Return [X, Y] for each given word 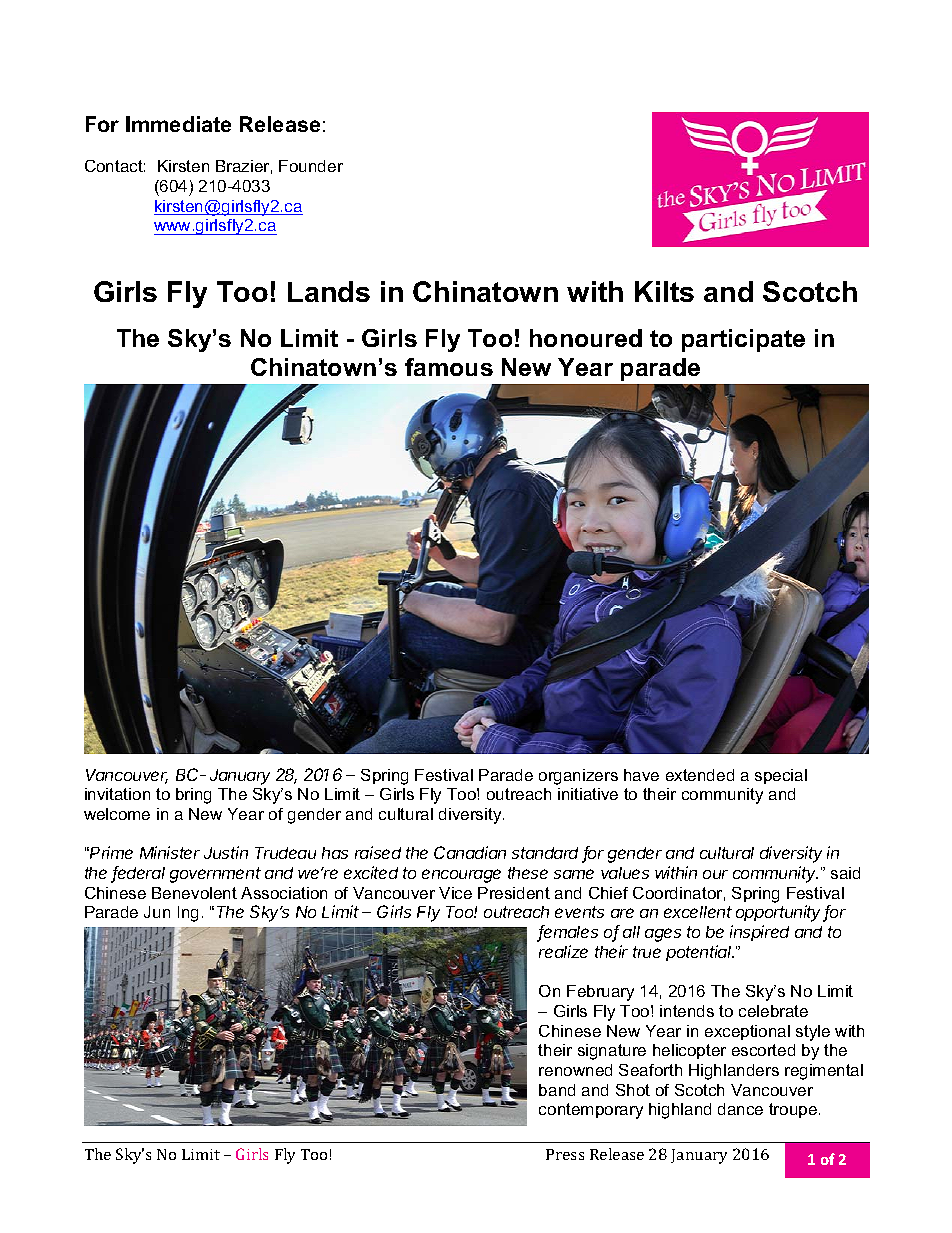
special [781, 776]
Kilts [664, 291]
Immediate [178, 124]
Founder [311, 166]
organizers [578, 777]
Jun [157, 912]
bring [193, 796]
